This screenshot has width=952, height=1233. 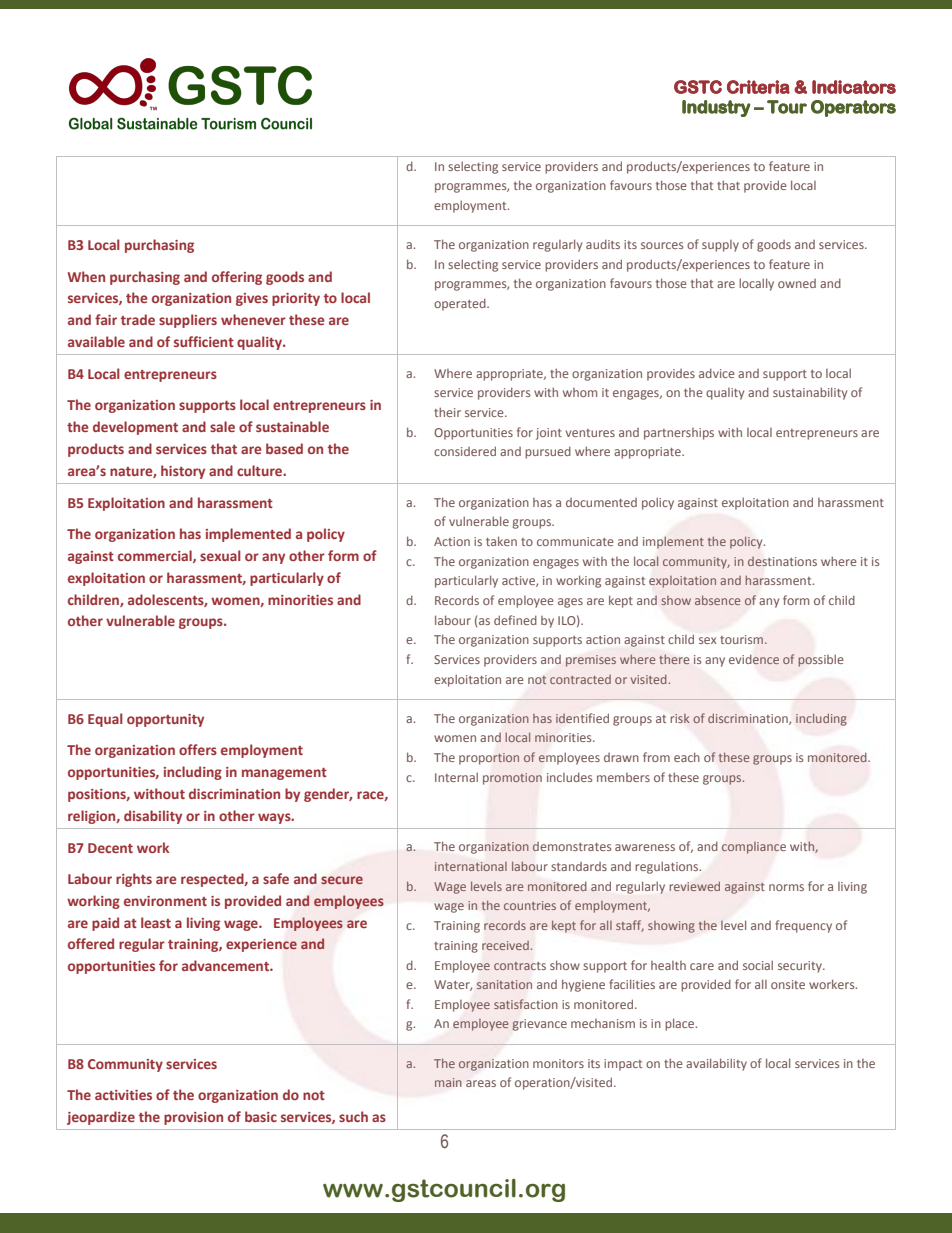 I want to click on provision, so click(x=193, y=1118).
